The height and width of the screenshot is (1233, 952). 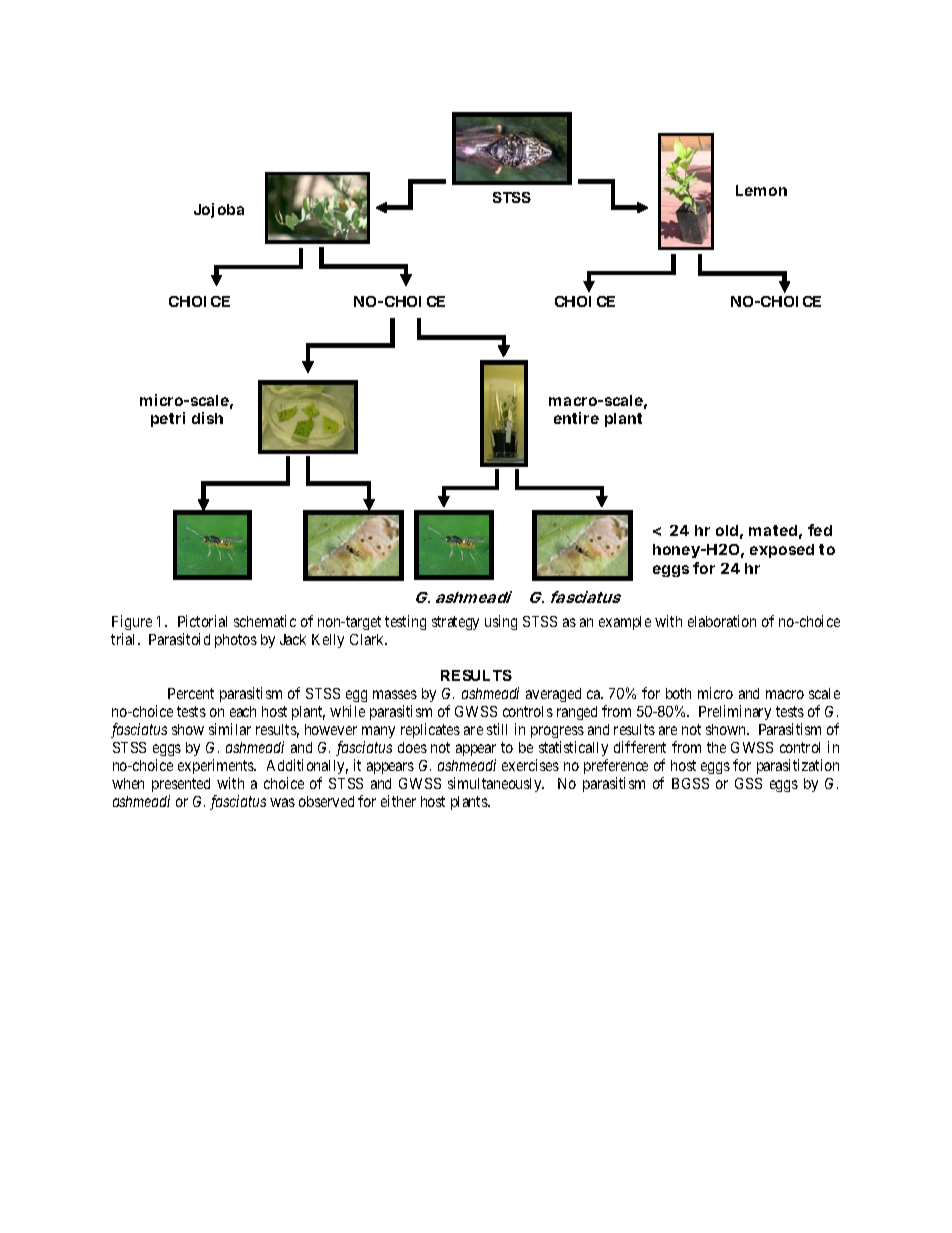 What do you see at coordinates (820, 530) in the screenshot?
I see `fed` at bounding box center [820, 530].
